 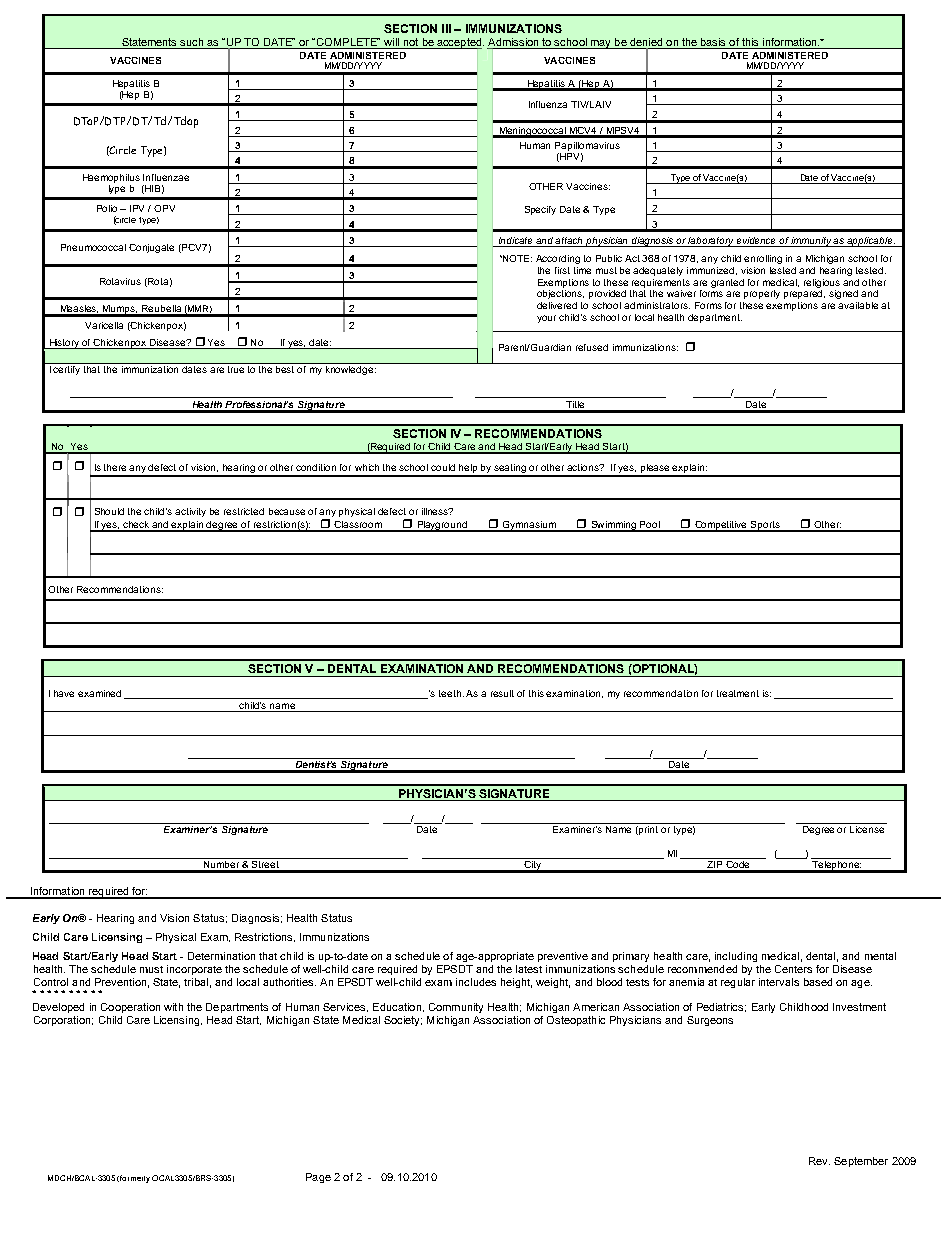 I want to click on Playground, so click(x=442, y=526).
